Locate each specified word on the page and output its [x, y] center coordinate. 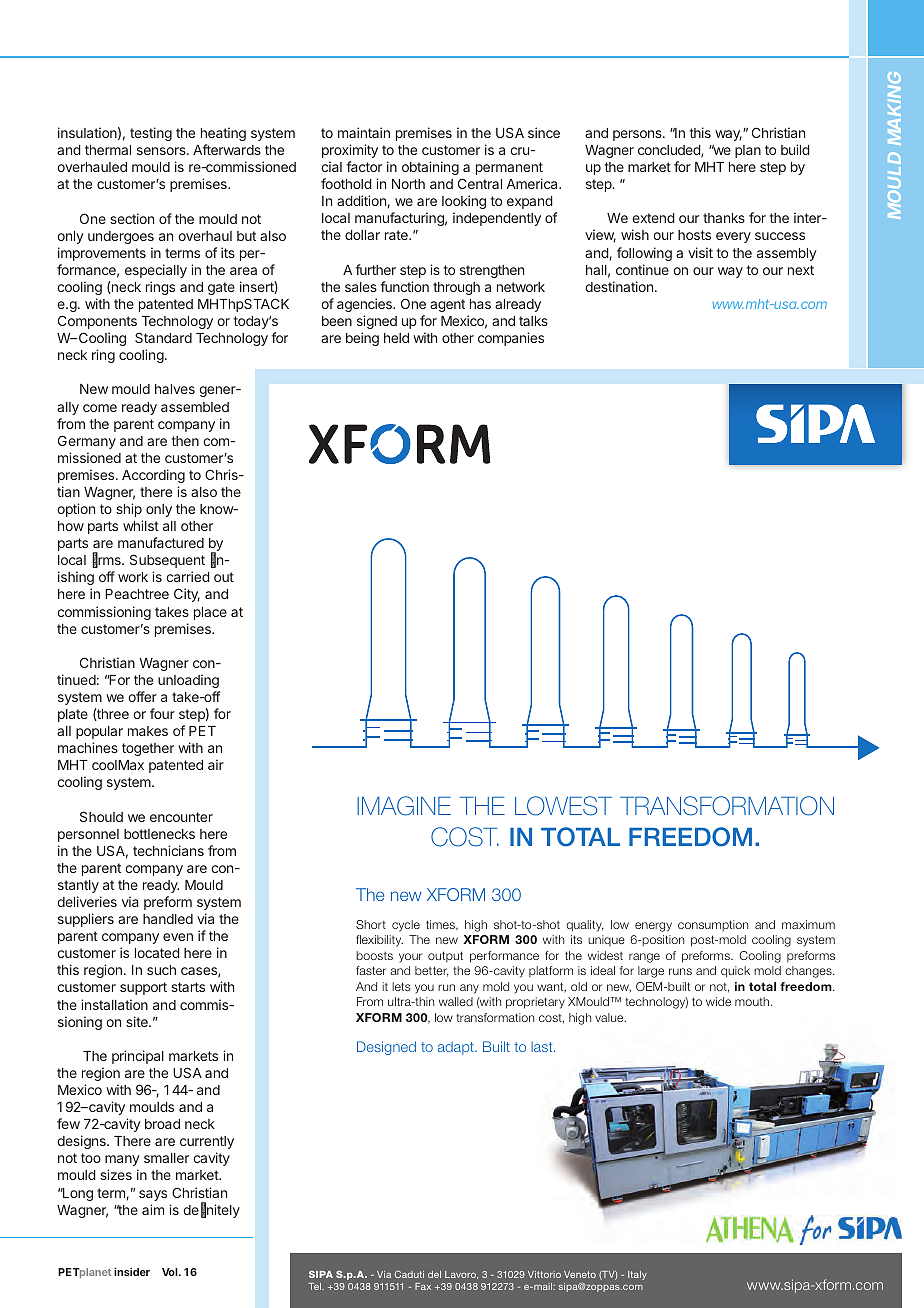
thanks [724, 218]
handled [168, 919]
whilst [141, 525]
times [441, 925]
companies [511, 339]
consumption [713, 925]
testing [151, 134]
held [396, 338]
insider [132, 1271]
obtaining [430, 168]
